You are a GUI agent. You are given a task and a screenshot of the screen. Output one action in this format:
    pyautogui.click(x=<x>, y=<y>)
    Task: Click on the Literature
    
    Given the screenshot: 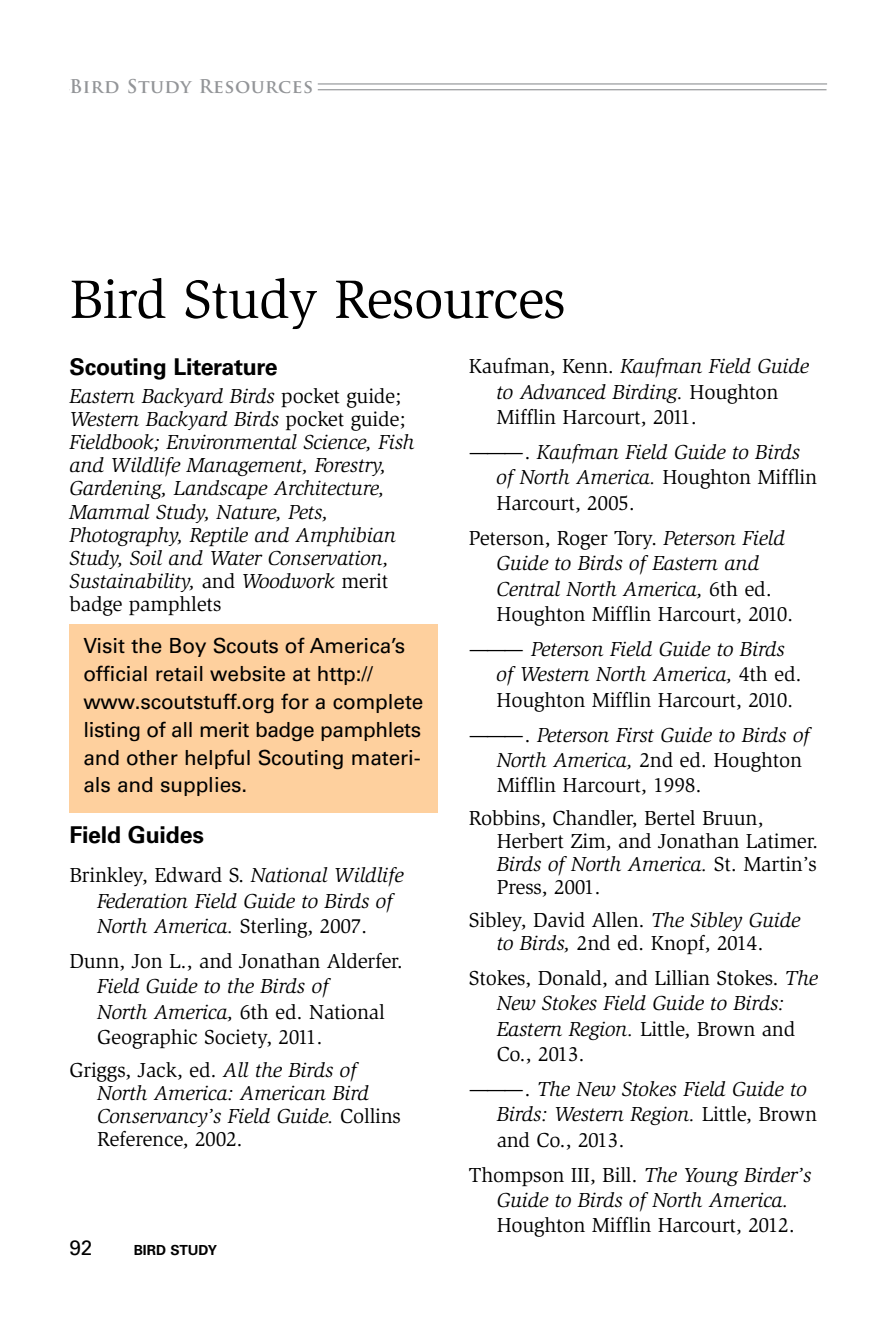 What is the action you would take?
    pyautogui.click(x=225, y=367)
